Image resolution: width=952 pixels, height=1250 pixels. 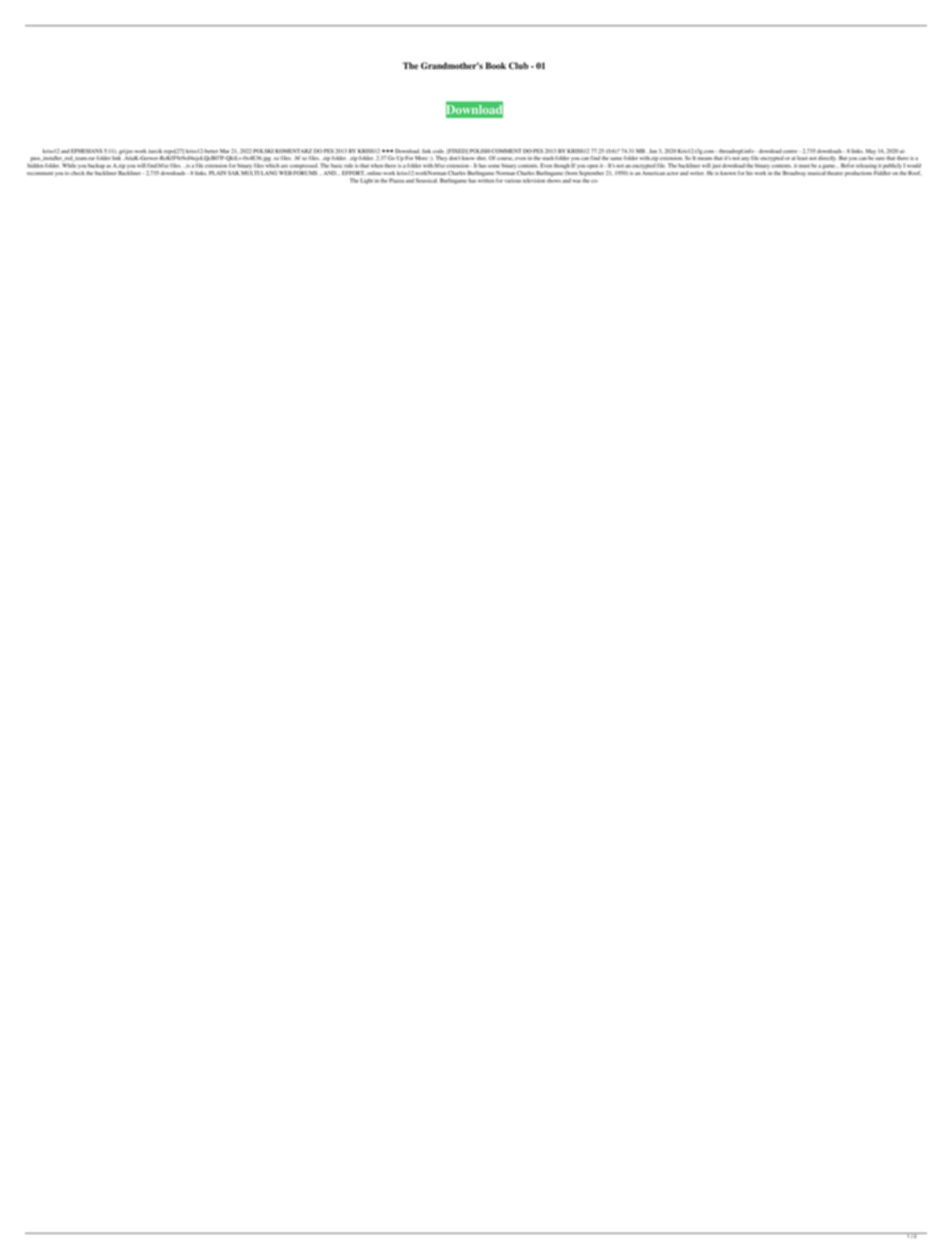 What do you see at coordinates (791, 151) in the screenshot?
I see `centre` at bounding box center [791, 151].
